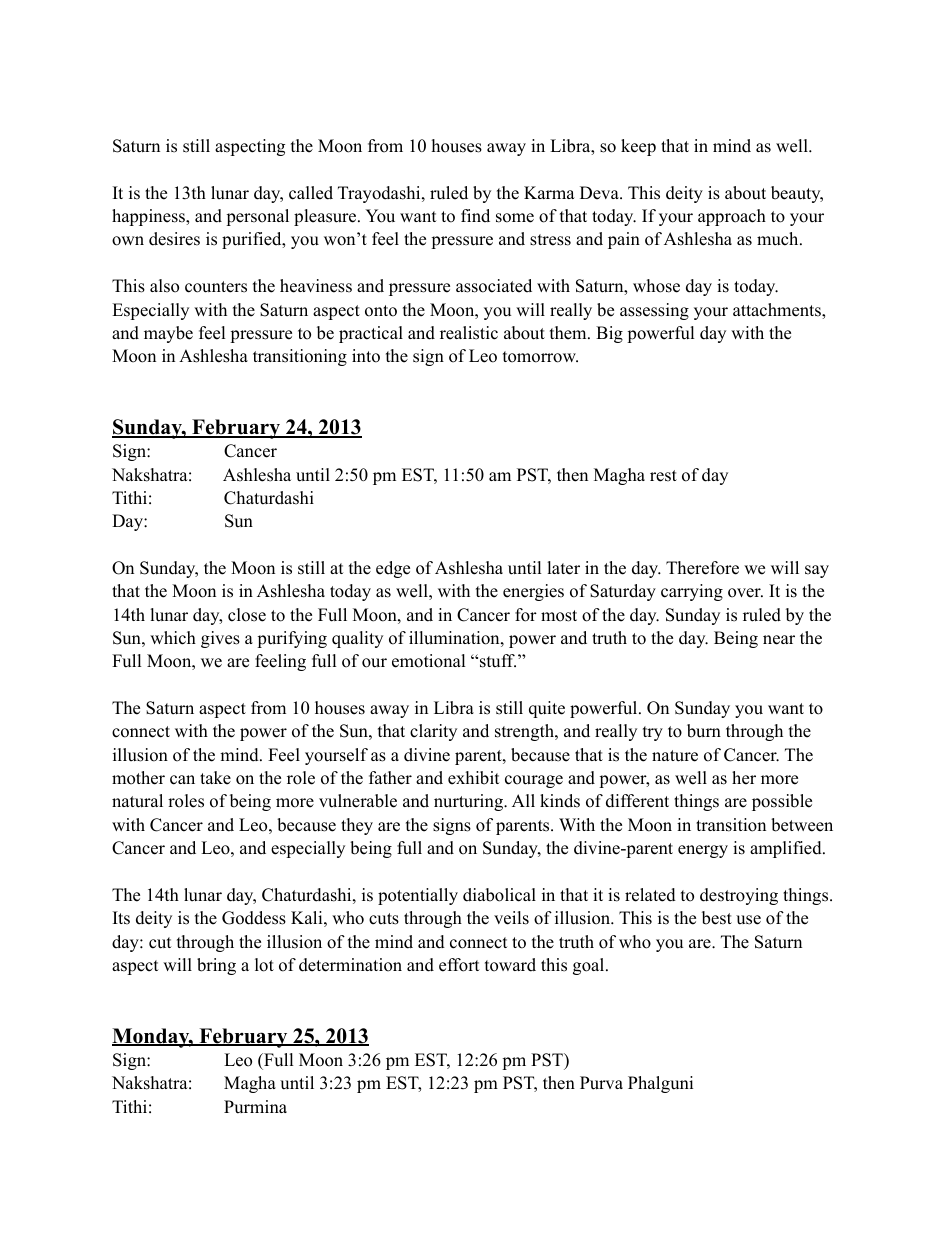 This image has width=952, height=1233. What do you see at coordinates (168, 334) in the image?
I see `maybe` at bounding box center [168, 334].
